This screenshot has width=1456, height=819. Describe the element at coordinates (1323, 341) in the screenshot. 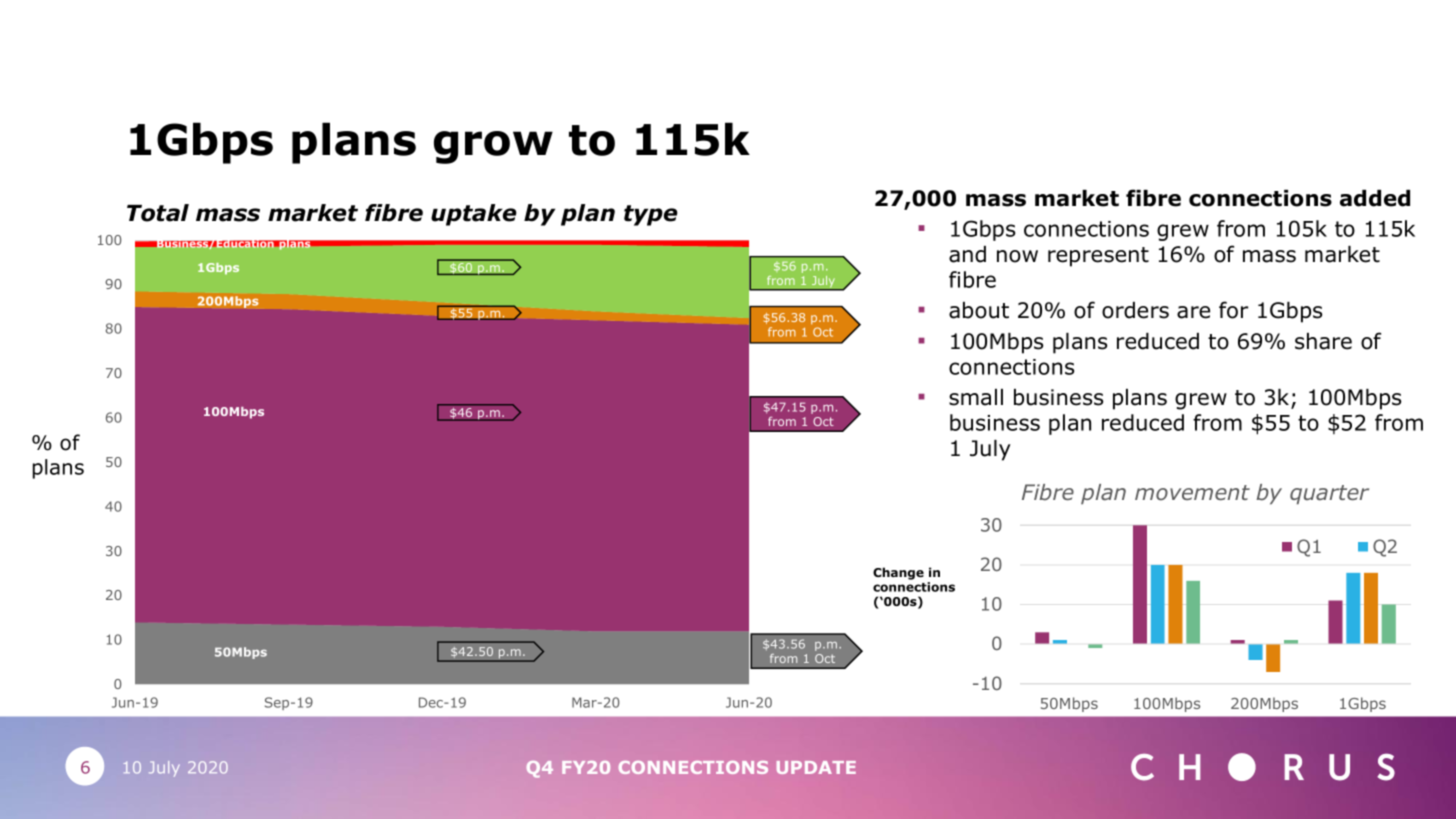

I see `share` at that location.
